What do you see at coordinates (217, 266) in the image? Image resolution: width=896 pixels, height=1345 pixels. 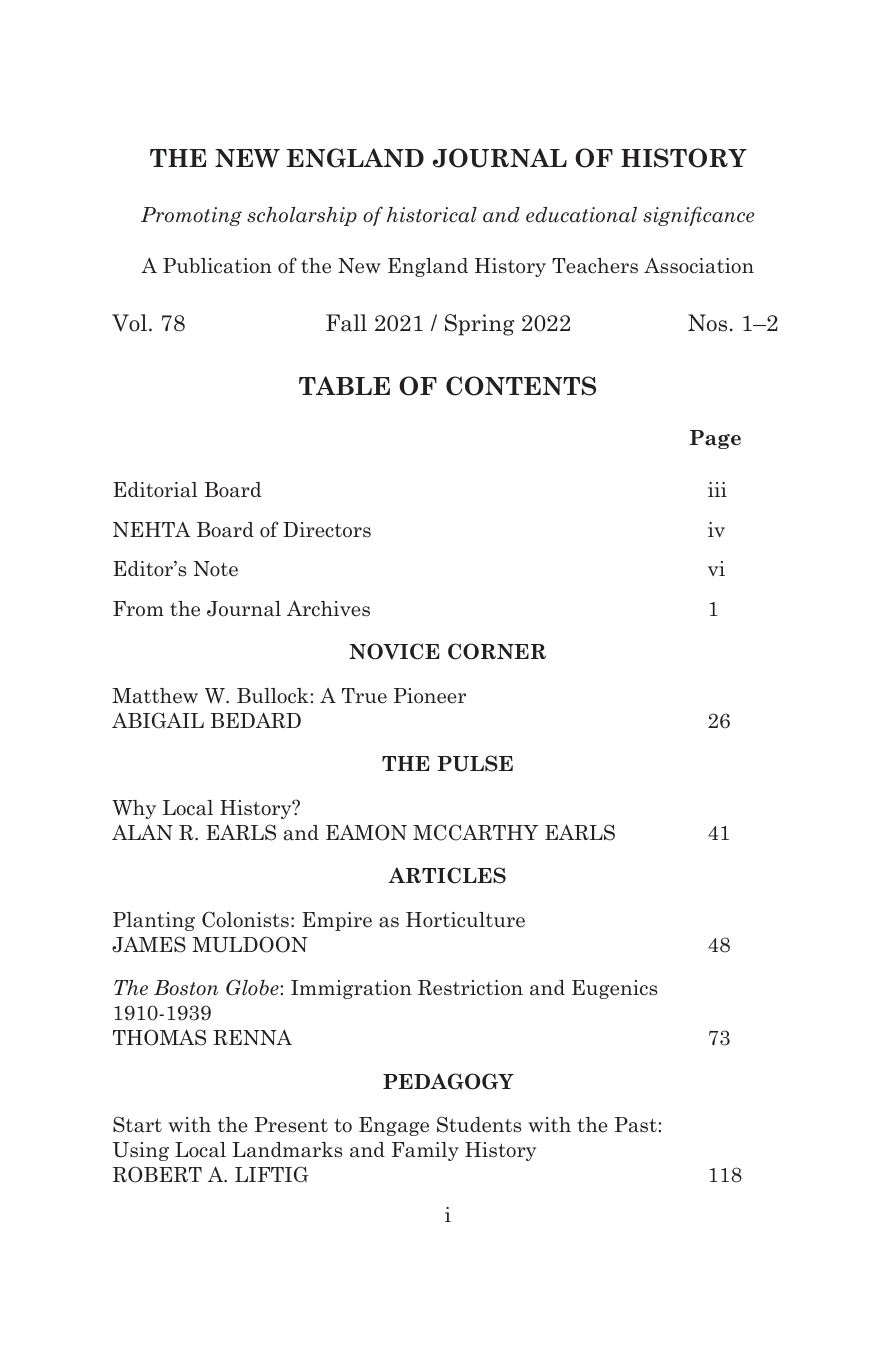 I see `Publication` at bounding box center [217, 266].
